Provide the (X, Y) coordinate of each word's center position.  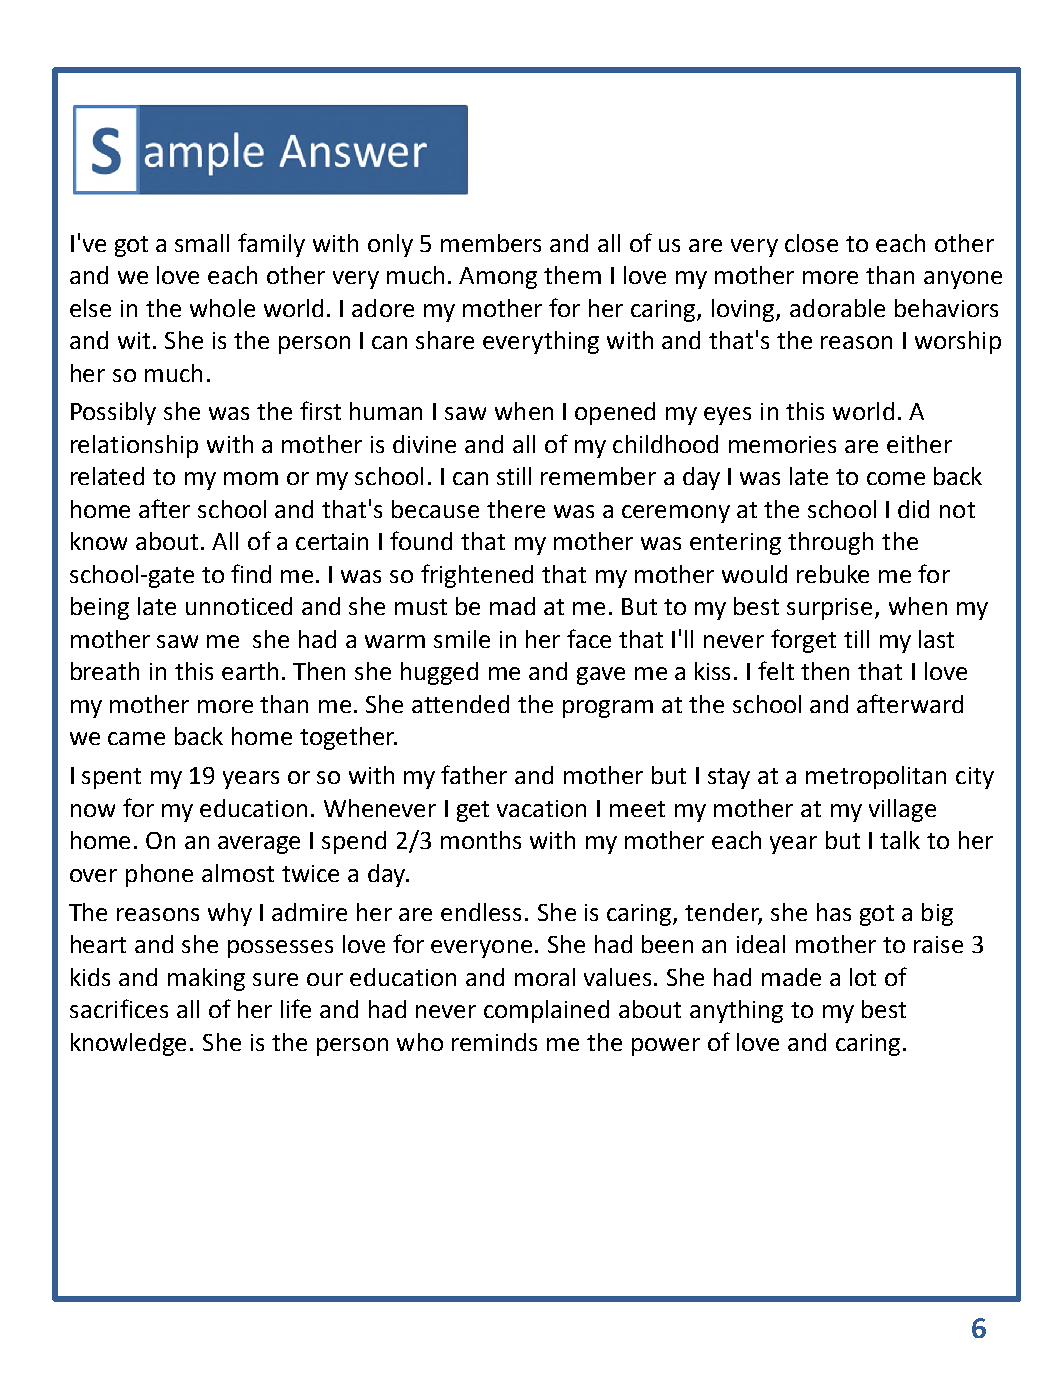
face (589, 638)
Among (498, 278)
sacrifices (119, 1008)
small (202, 243)
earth (250, 671)
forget (803, 641)
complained (546, 1011)
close (811, 243)
